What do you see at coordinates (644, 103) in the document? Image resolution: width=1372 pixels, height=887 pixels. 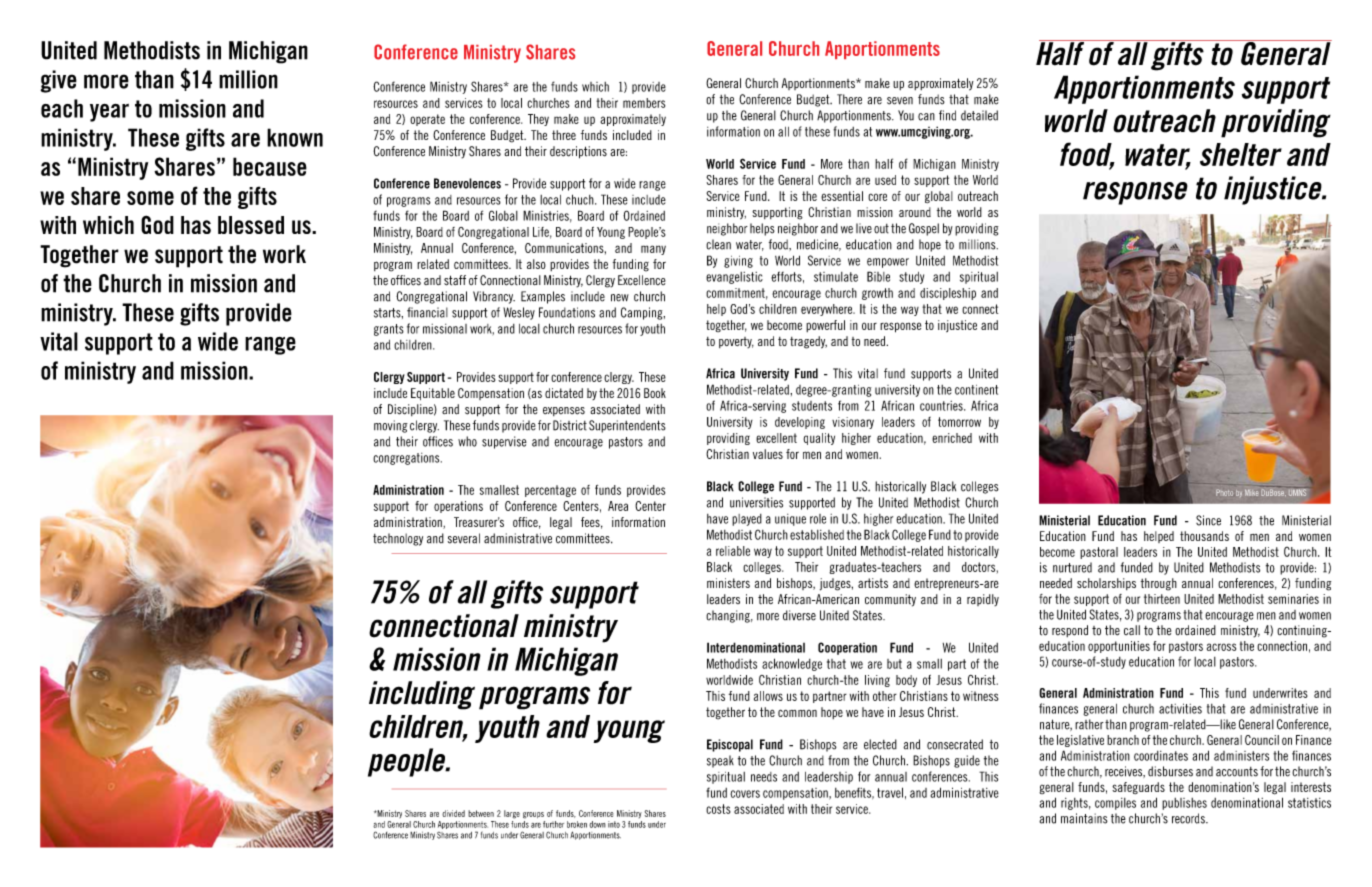 I see `members` at bounding box center [644, 103].
